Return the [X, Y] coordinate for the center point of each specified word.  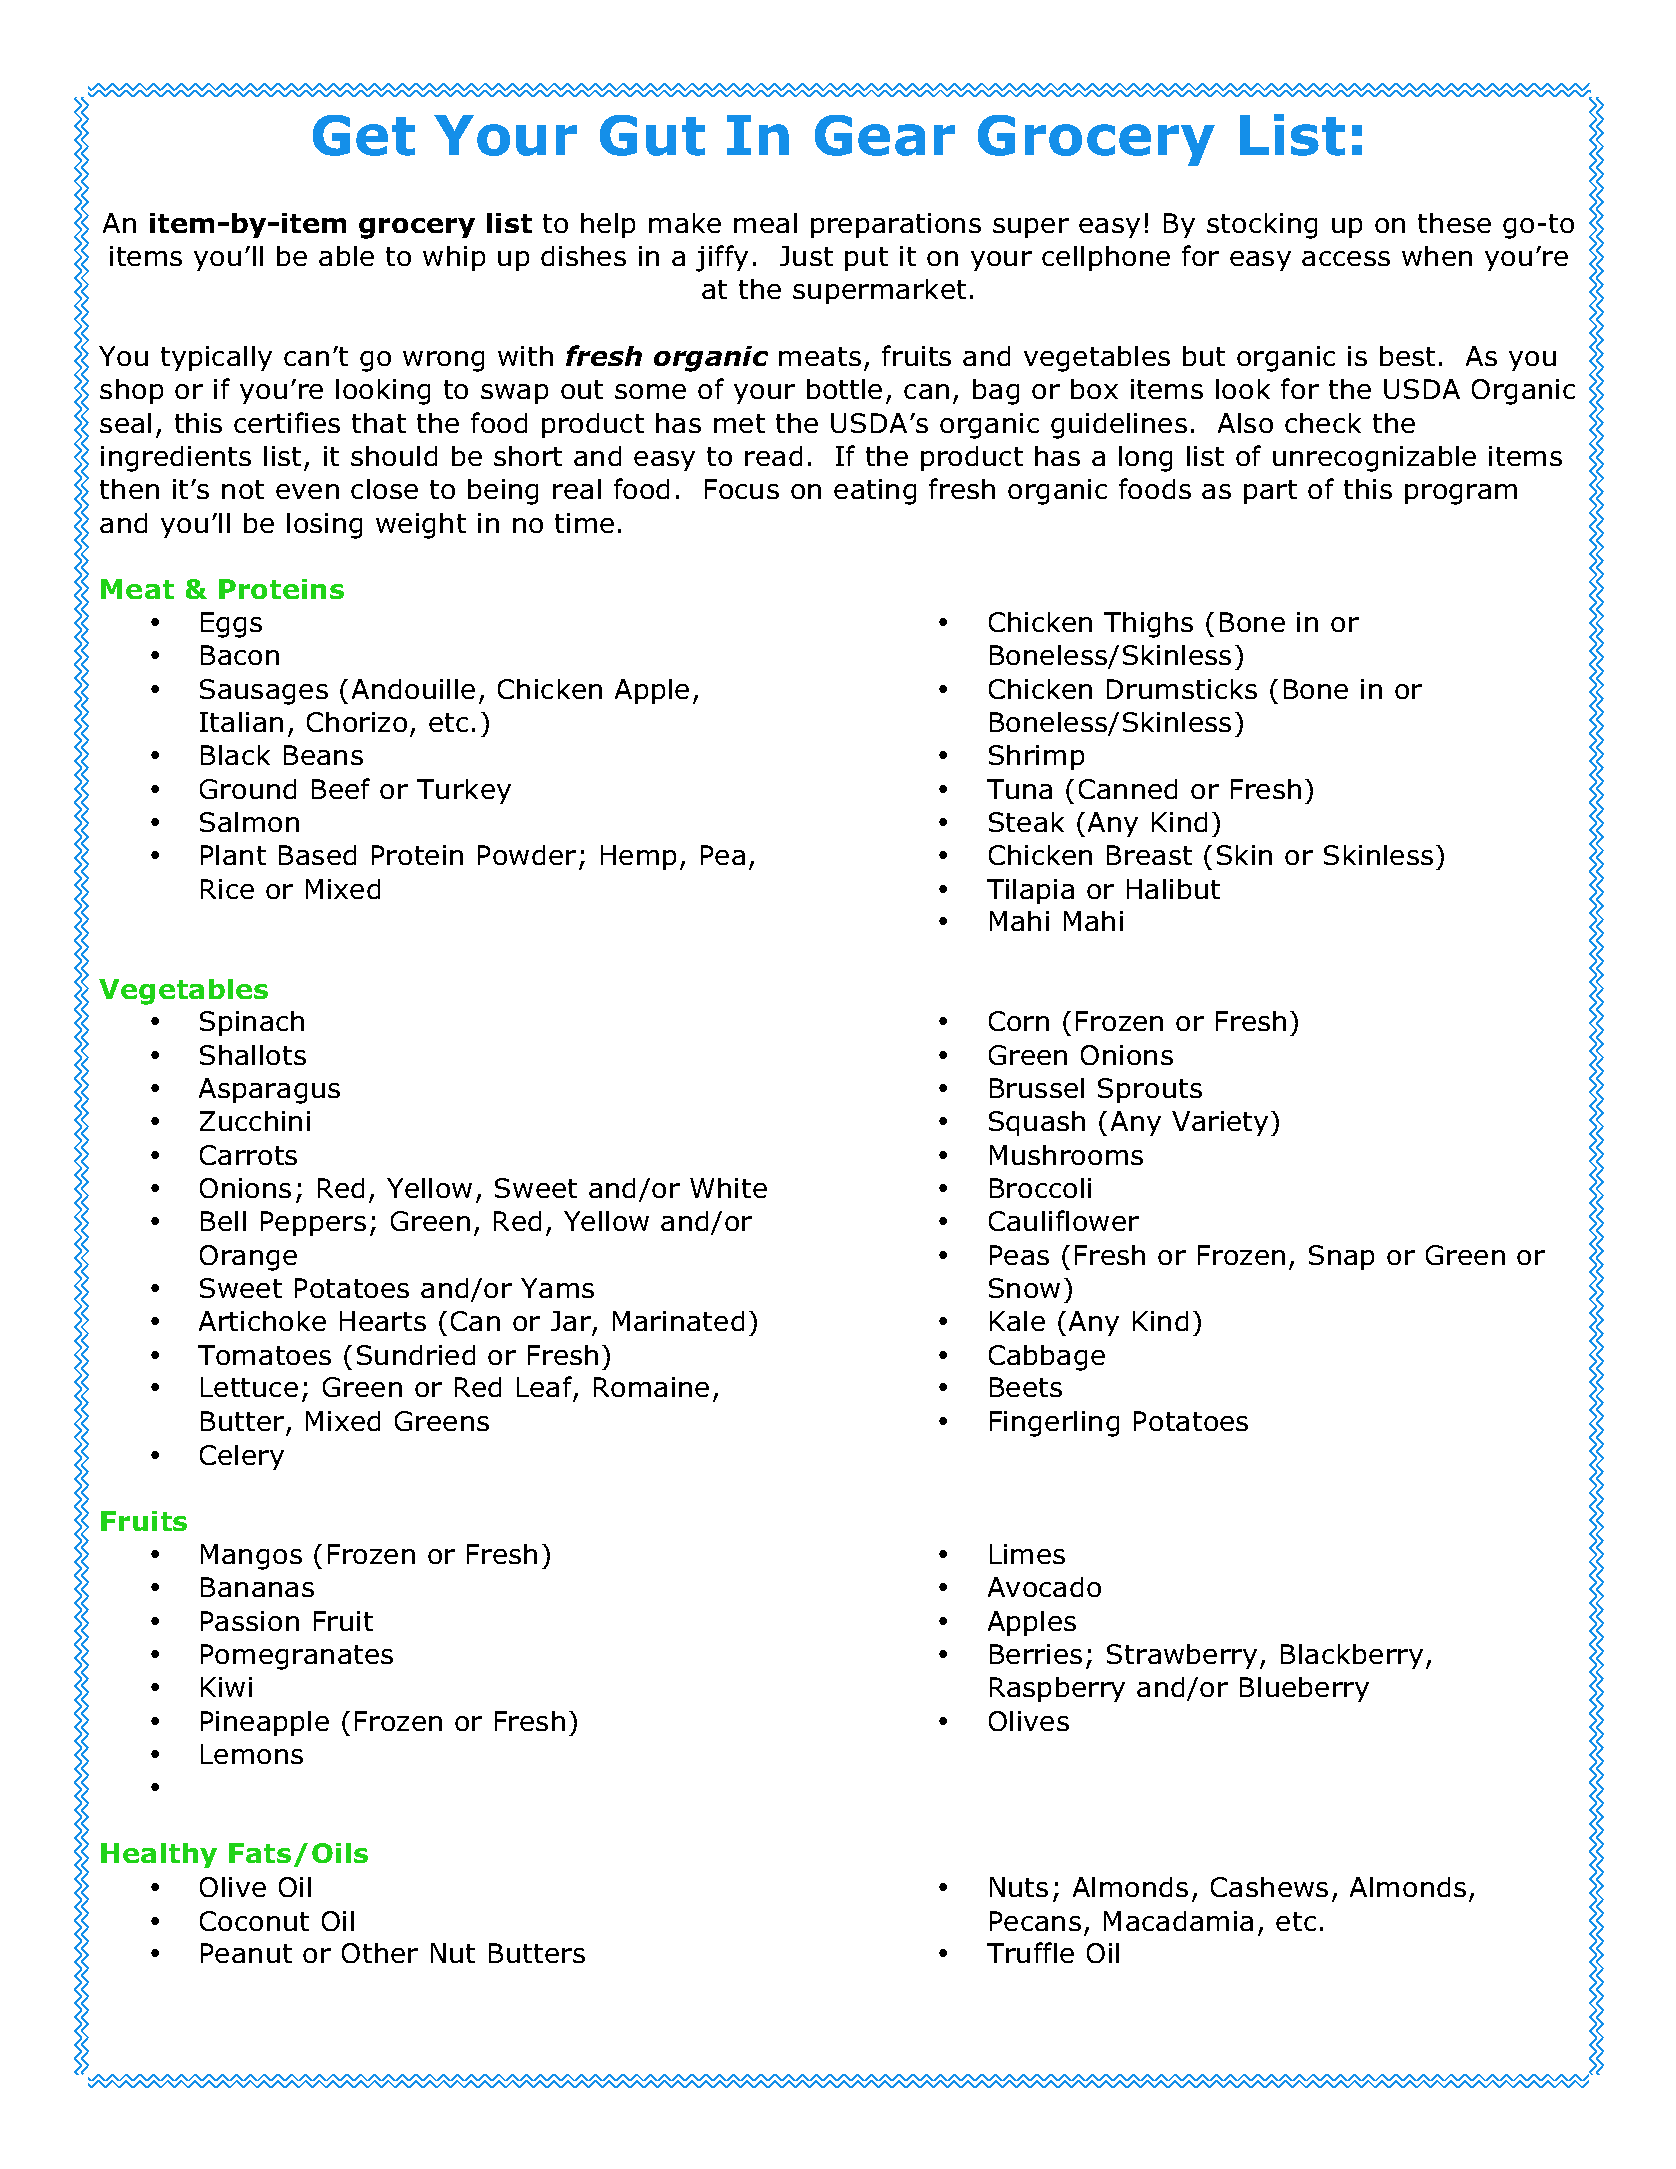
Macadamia [1178, 1921]
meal [765, 223]
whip [454, 258]
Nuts [1019, 1887]
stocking [1262, 226]
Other [380, 1953]
